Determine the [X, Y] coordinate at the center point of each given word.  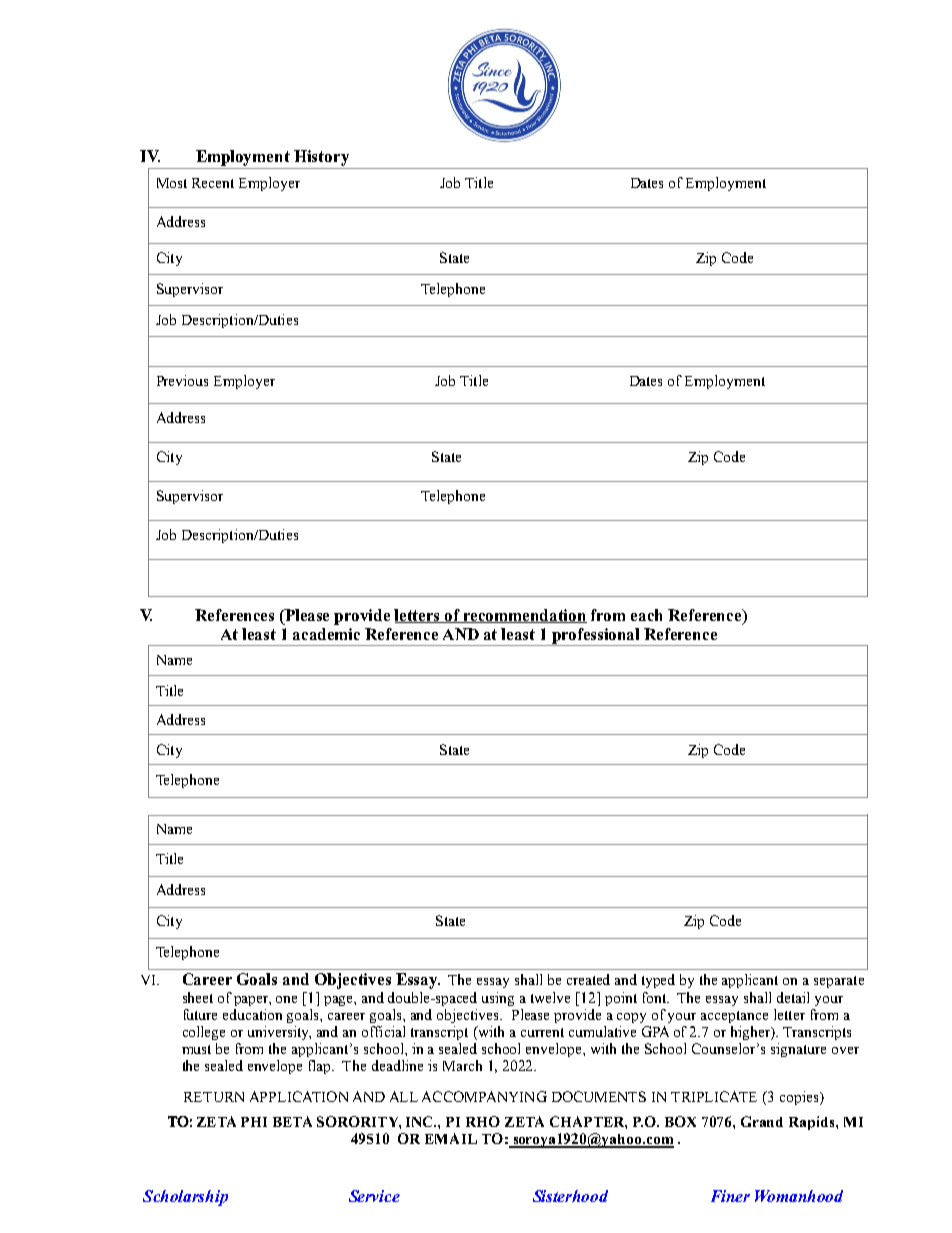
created [588, 979]
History [321, 158]
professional [596, 637]
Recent [213, 183]
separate [839, 982]
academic [326, 634]
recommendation [524, 616]
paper [252, 1001]
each [646, 615]
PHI [254, 1122]
